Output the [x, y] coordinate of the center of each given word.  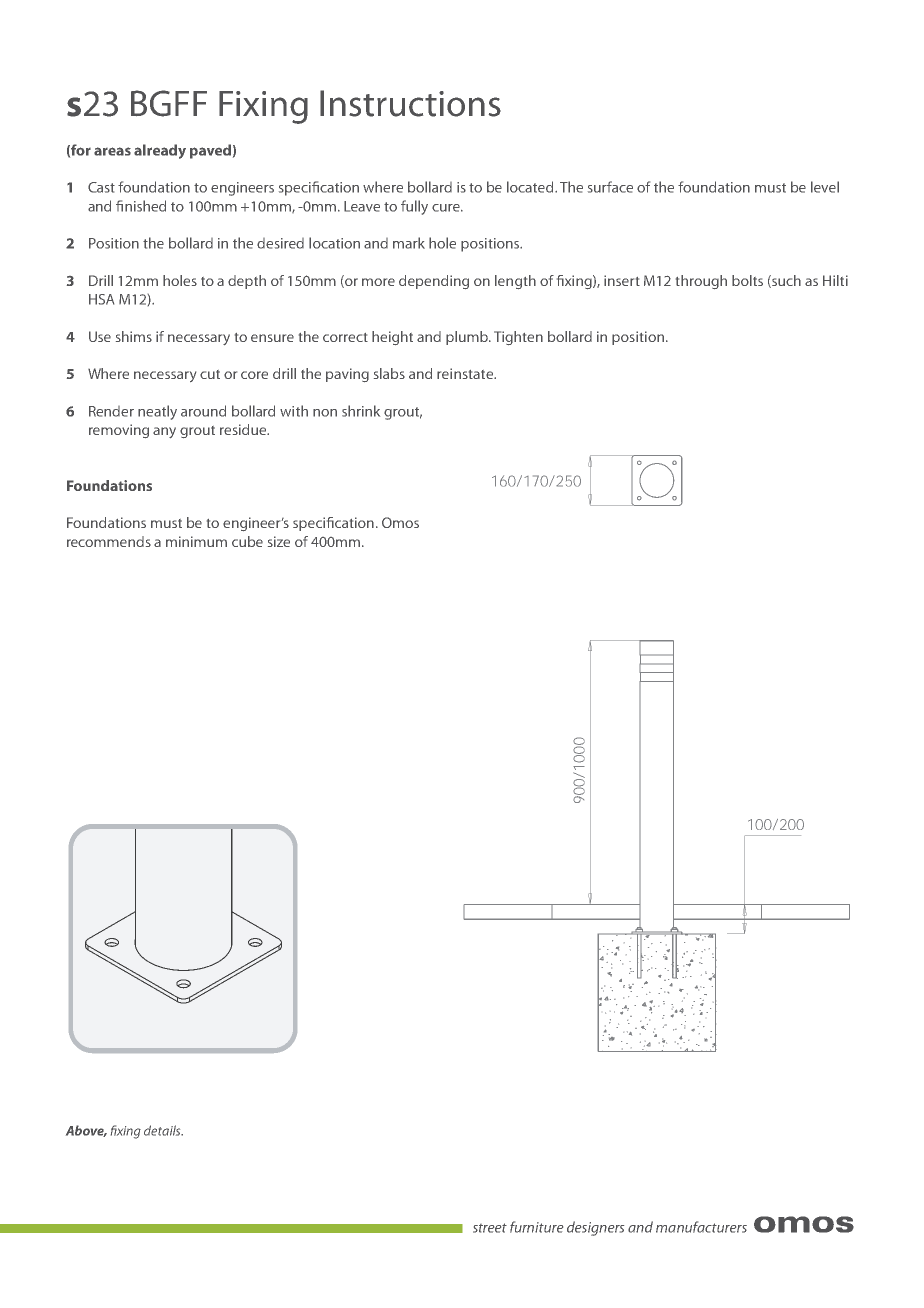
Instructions [410, 103]
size [279, 541]
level [825, 187]
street [490, 1228]
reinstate [466, 373]
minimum [196, 541]
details [163, 1130]
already [160, 151]
